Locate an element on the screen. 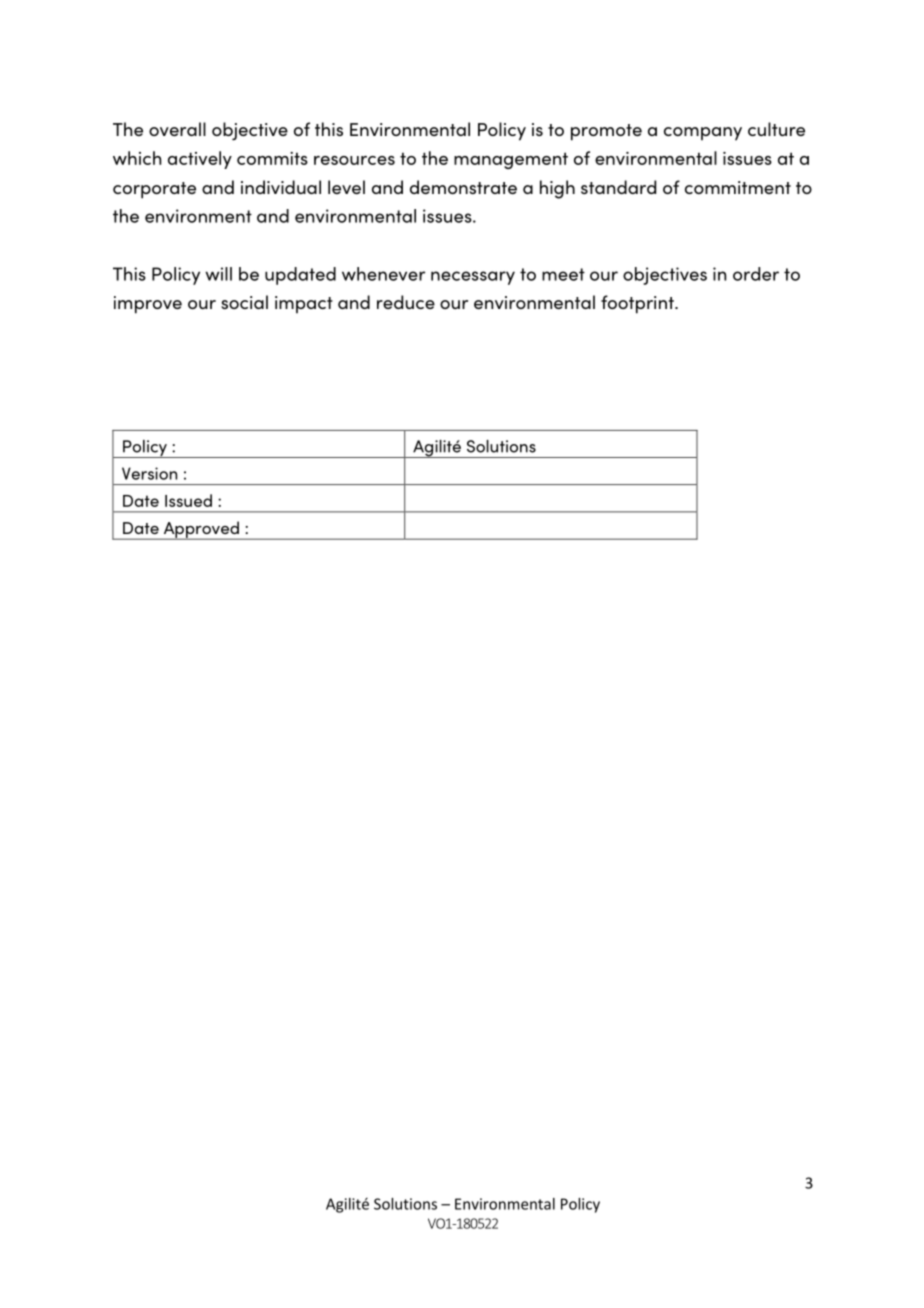 The height and width of the screenshot is (1308, 924). company is located at coordinates (703, 134).
